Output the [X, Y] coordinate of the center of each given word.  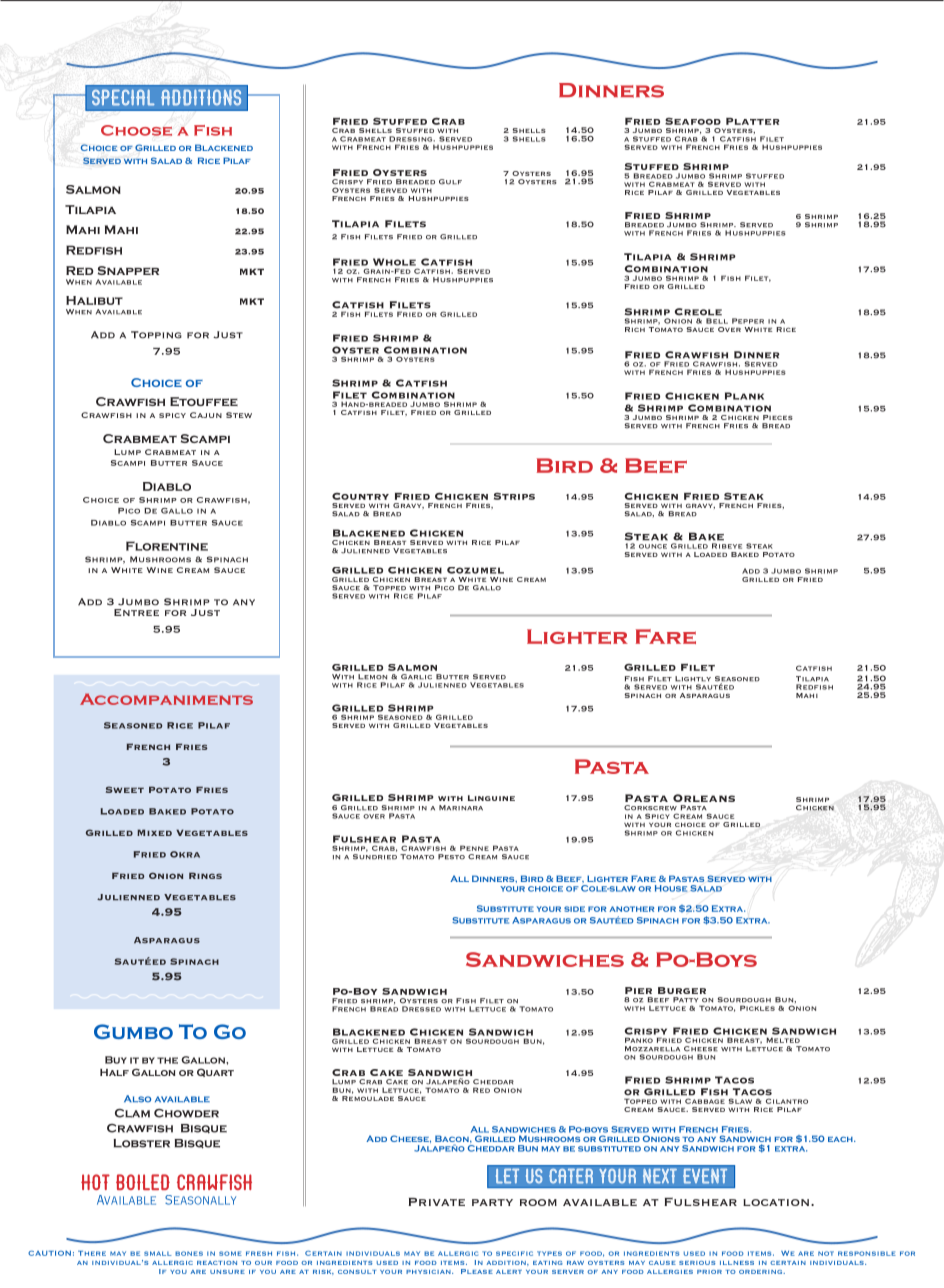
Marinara [461, 808]
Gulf [450, 182]
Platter [753, 121]
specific [514, 1253]
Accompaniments [166, 699]
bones [189, 1253]
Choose [136, 130]
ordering [762, 1272]
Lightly [693, 679]
